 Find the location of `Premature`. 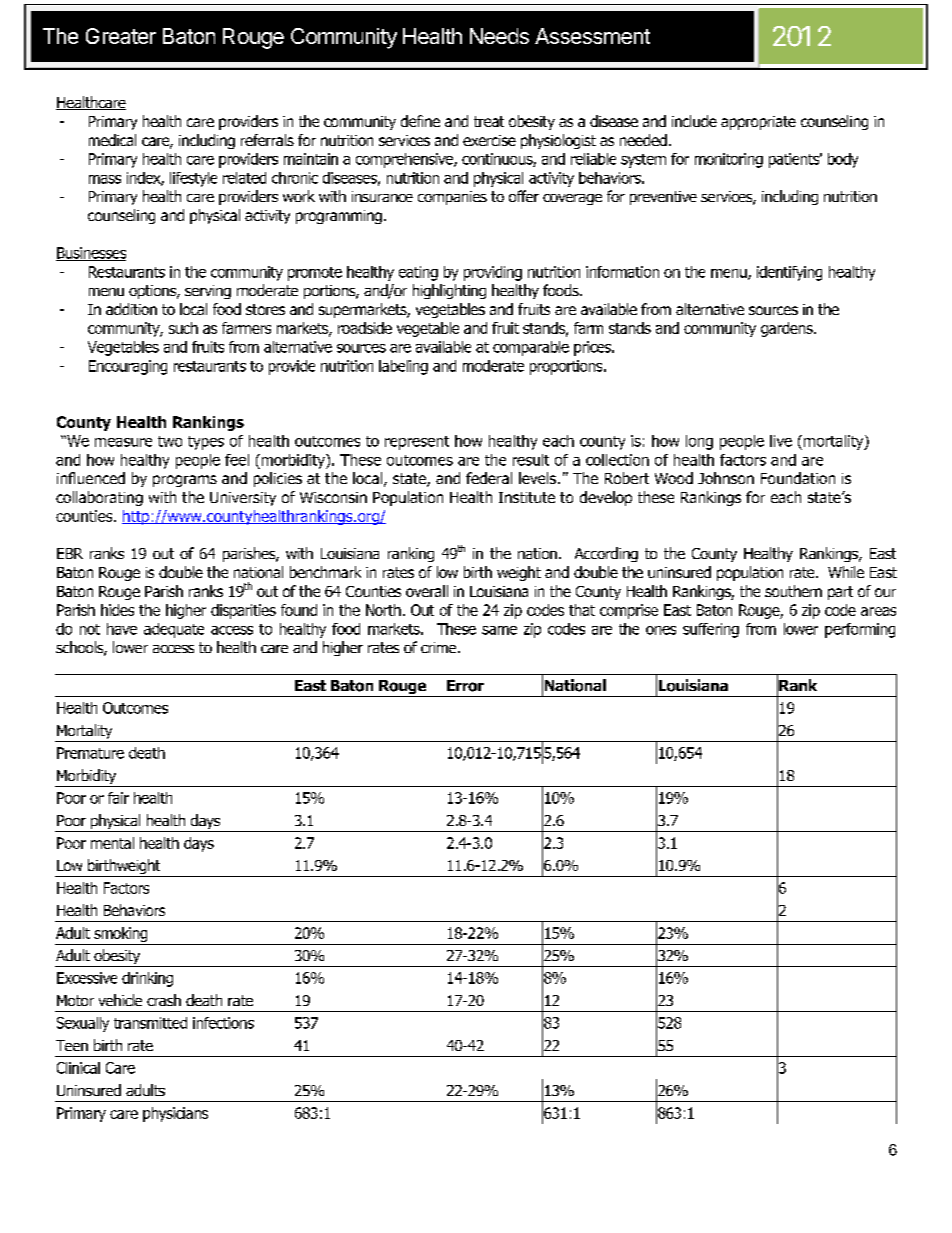

Premature is located at coordinates (90, 753).
